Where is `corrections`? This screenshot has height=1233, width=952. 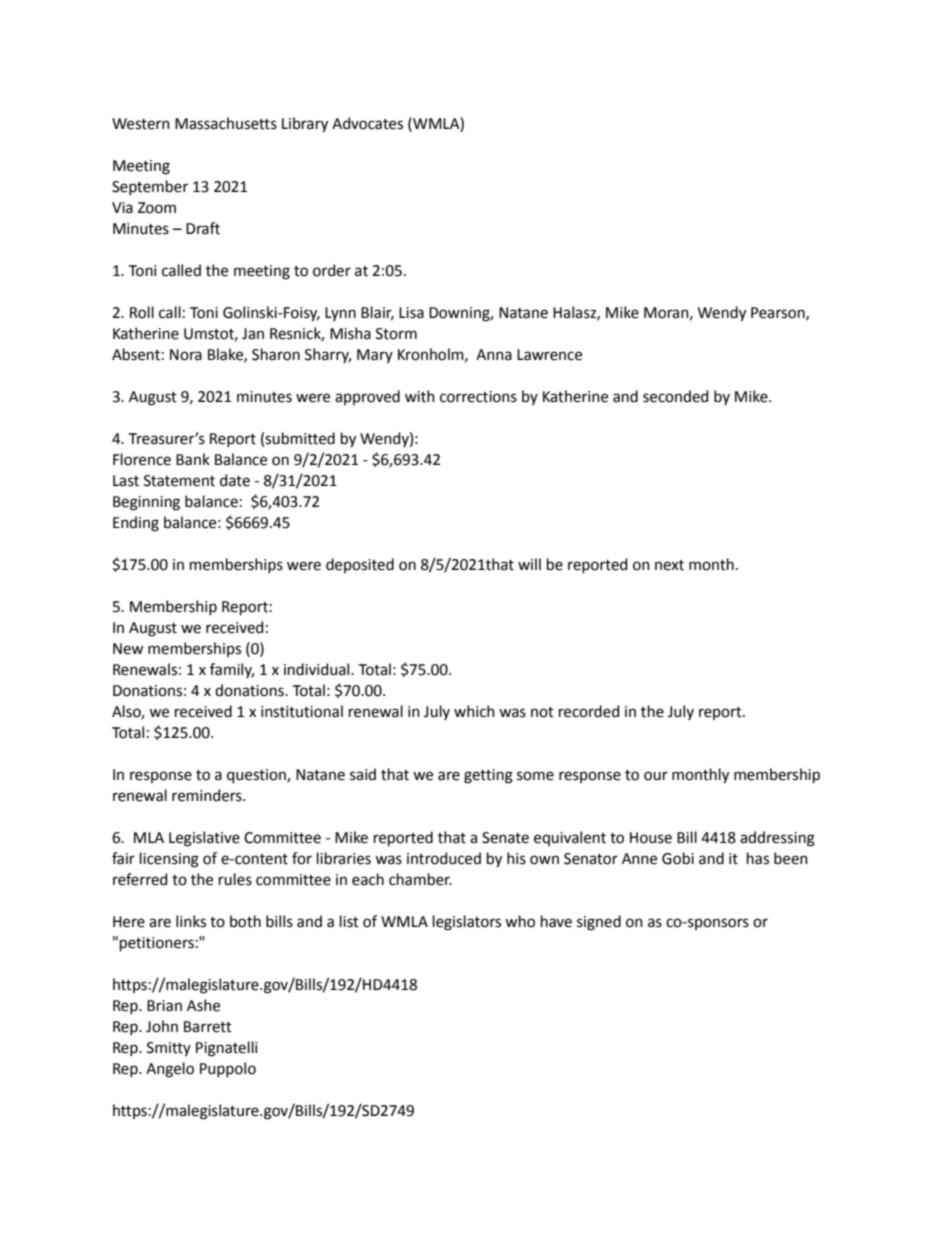
corrections is located at coordinates (478, 397).
